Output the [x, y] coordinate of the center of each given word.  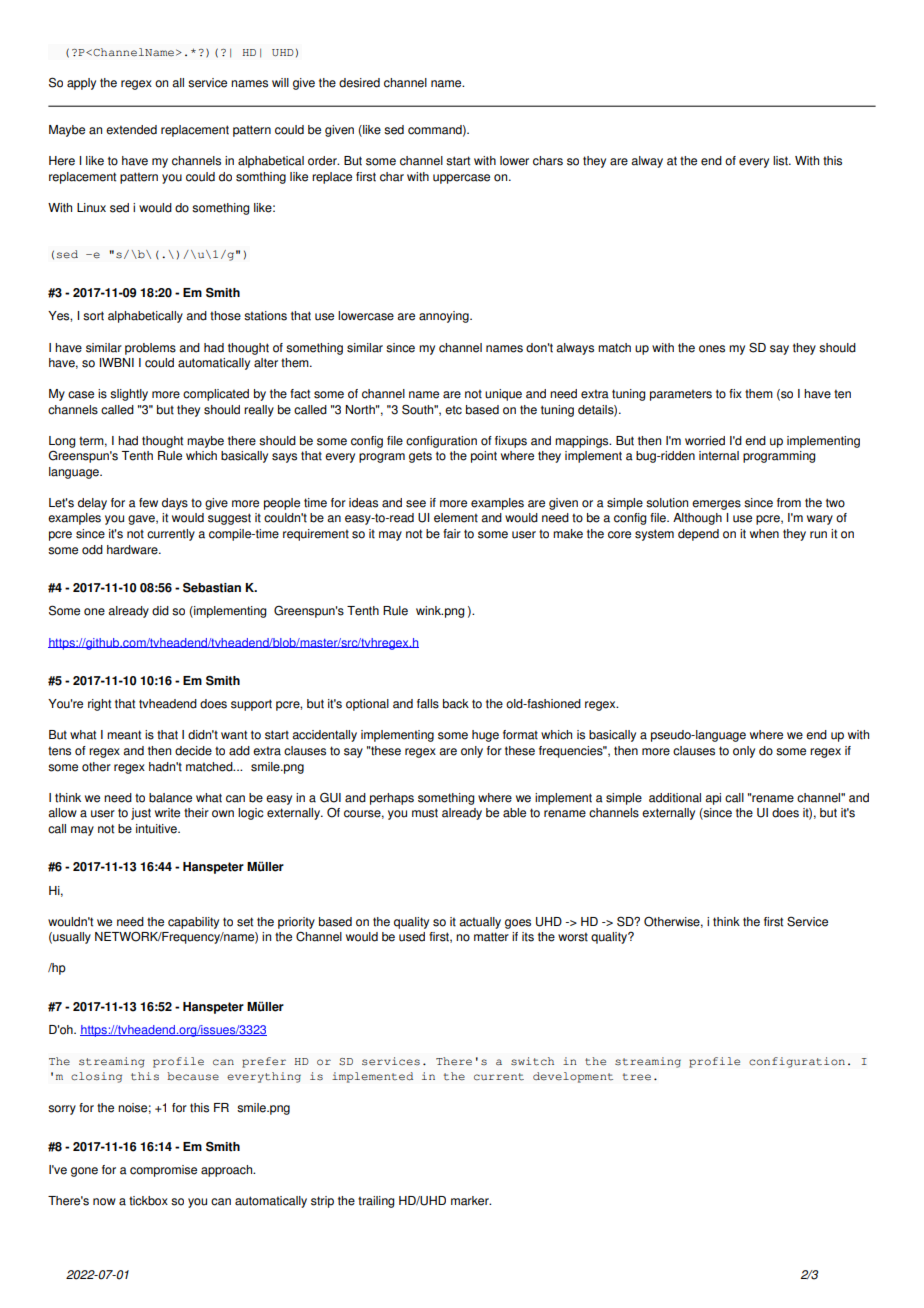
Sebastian [212, 587]
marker [471, 1201]
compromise [163, 1171]
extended [131, 130]
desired [359, 83]
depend [698, 535]
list [781, 161]
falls [428, 704]
